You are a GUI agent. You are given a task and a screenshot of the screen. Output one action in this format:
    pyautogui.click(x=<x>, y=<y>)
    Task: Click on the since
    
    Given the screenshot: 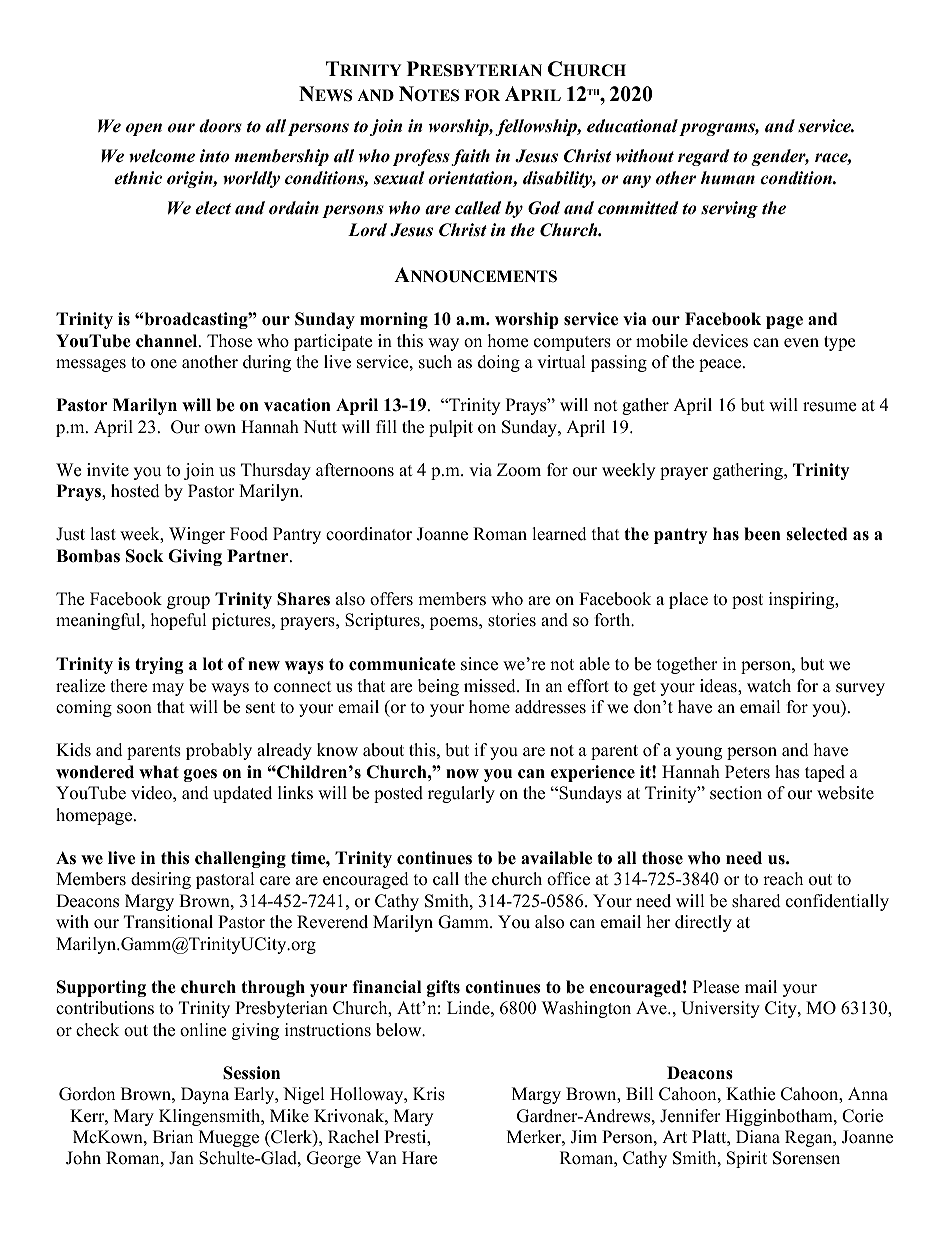 What is the action you would take?
    pyautogui.click(x=479, y=664)
